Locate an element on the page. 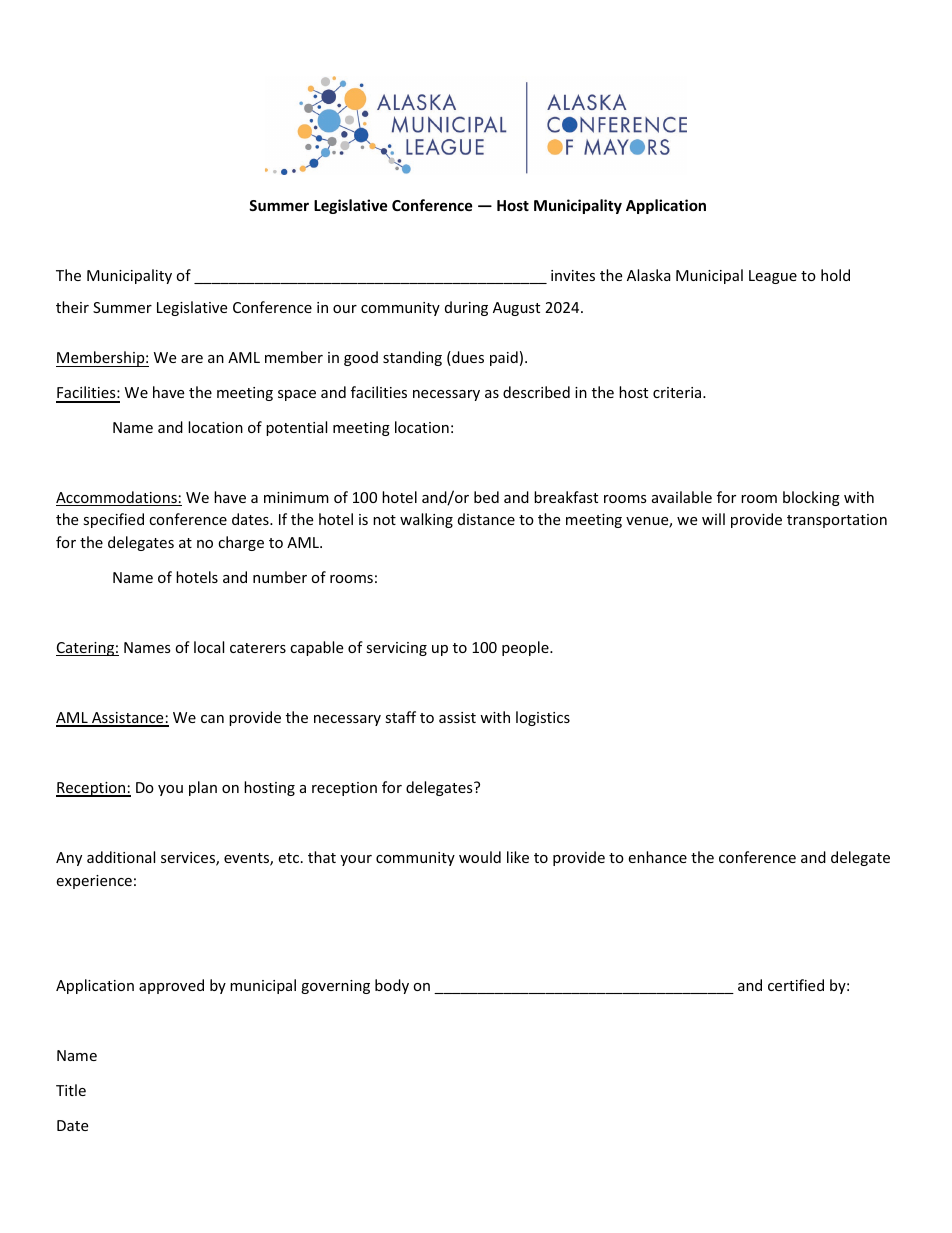 This document has width=952, height=1233. League is located at coordinates (773, 277).
